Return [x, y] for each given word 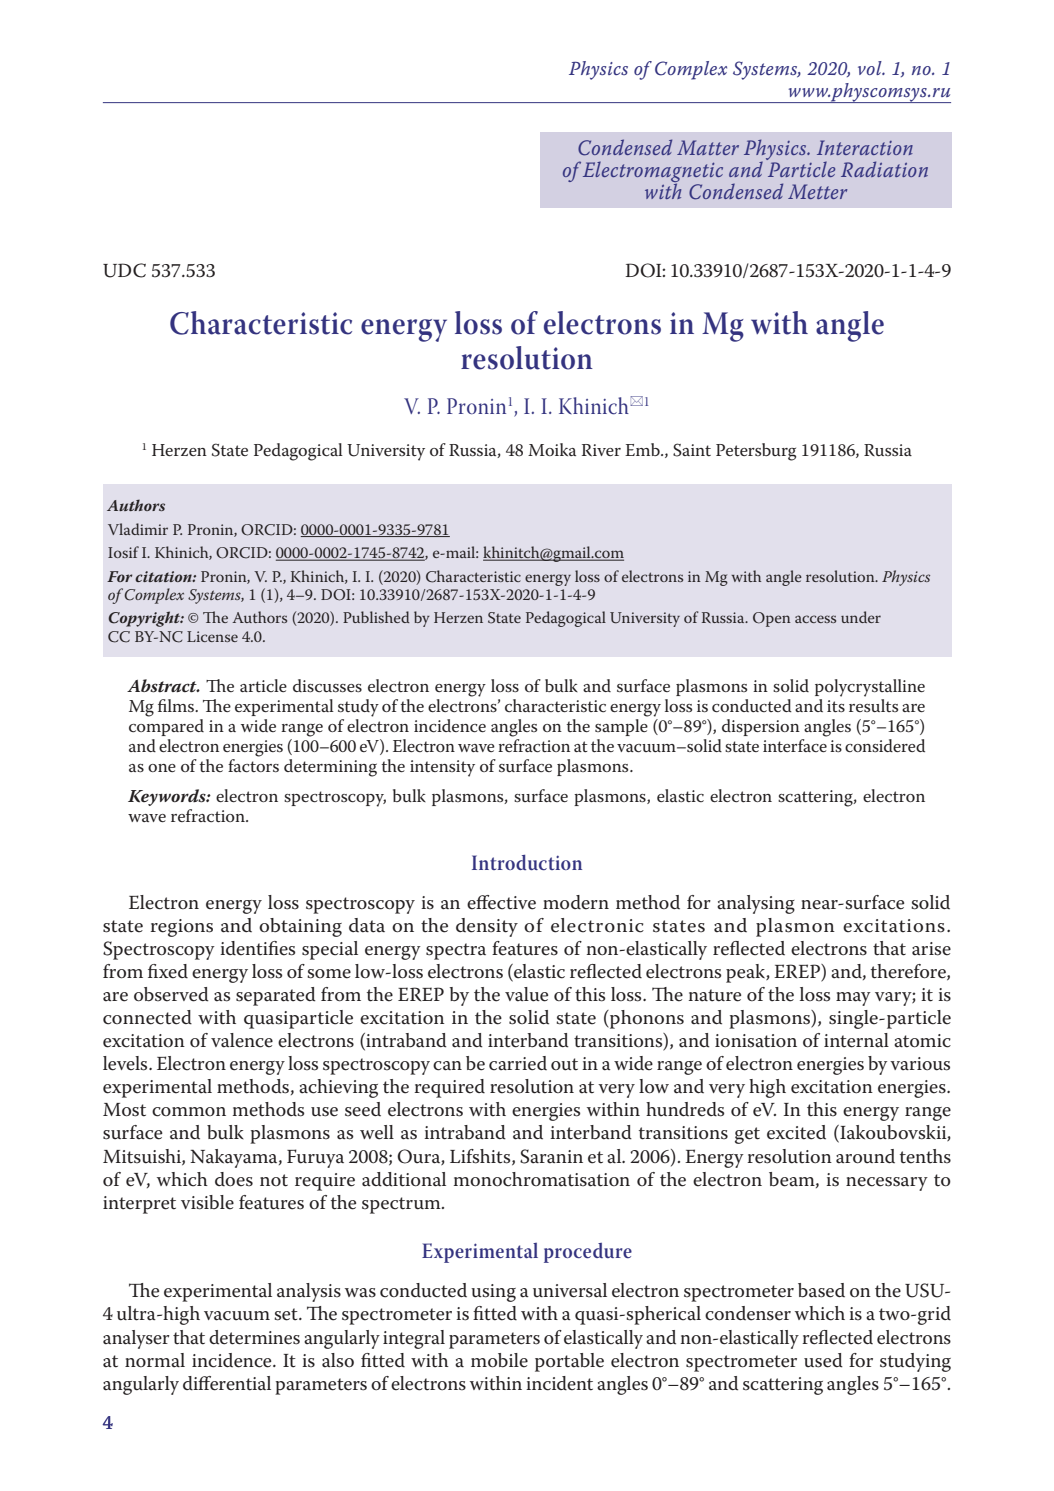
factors [253, 764]
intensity [442, 768]
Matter [708, 147]
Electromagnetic [653, 173]
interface [795, 744]
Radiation [884, 169]
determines [254, 1337]
